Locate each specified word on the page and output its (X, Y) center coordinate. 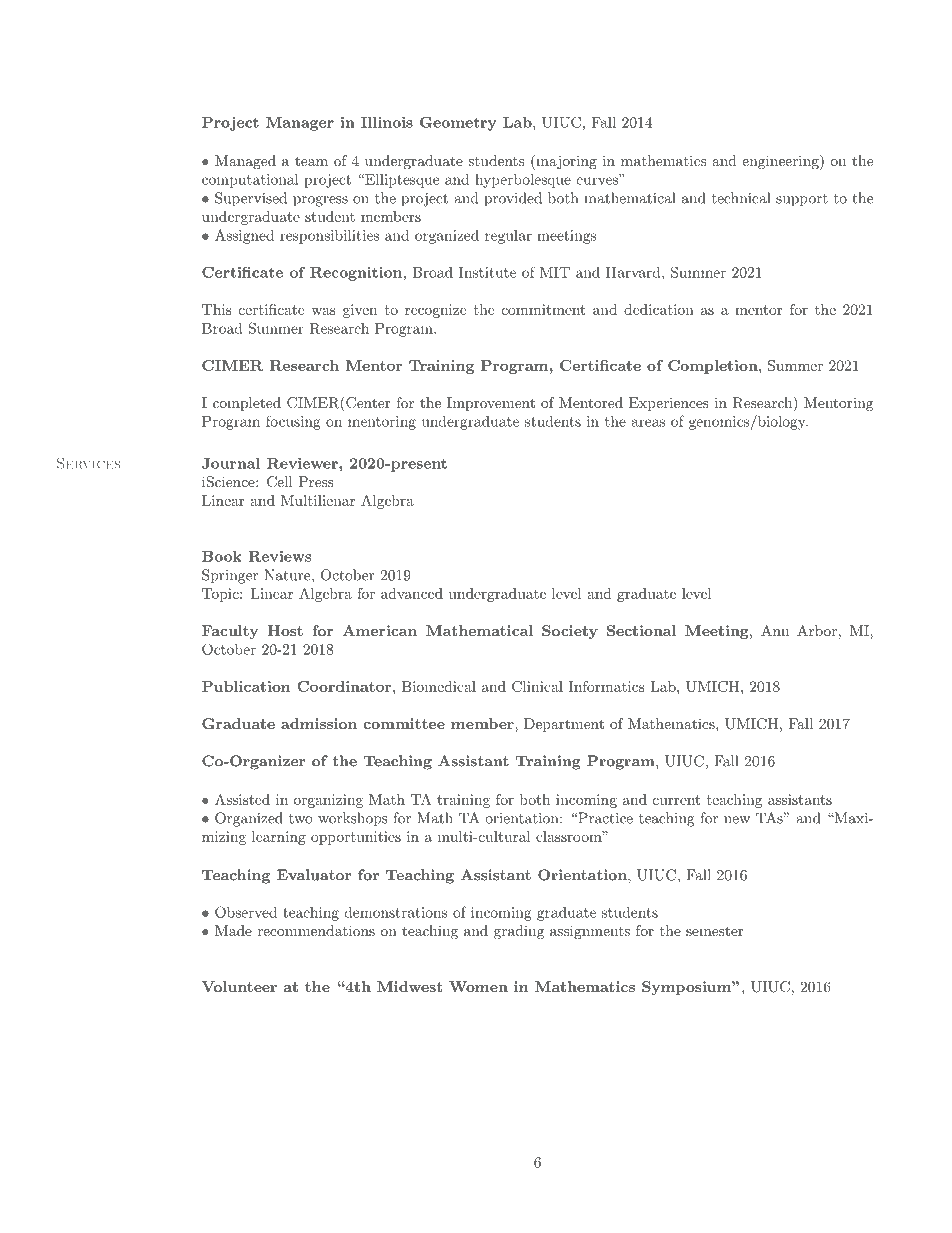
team (311, 161)
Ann (775, 630)
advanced (412, 593)
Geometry (458, 123)
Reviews (279, 556)
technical (741, 198)
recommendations (316, 930)
